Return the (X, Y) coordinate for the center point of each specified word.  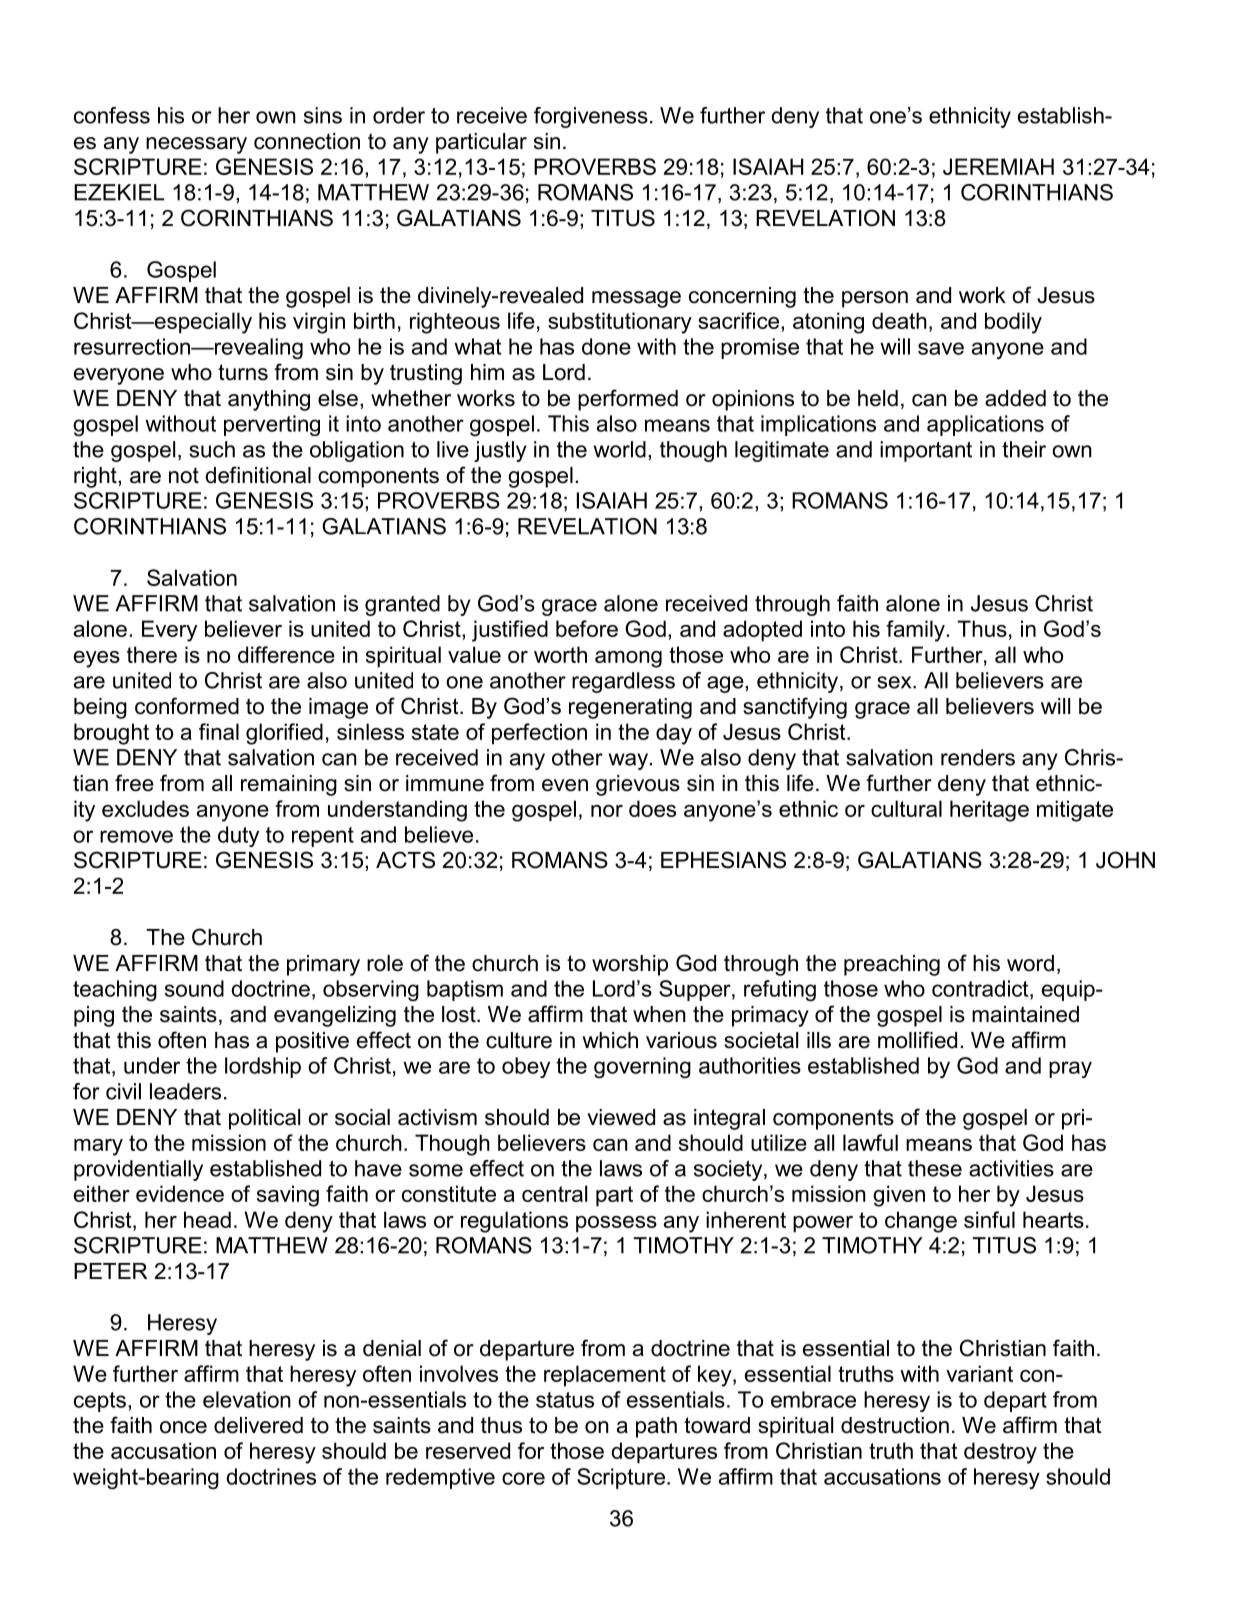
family (916, 631)
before (587, 628)
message (636, 299)
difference (286, 654)
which (610, 1040)
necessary (196, 145)
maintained (1025, 1014)
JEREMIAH (998, 166)
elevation (247, 1399)
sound (194, 988)
